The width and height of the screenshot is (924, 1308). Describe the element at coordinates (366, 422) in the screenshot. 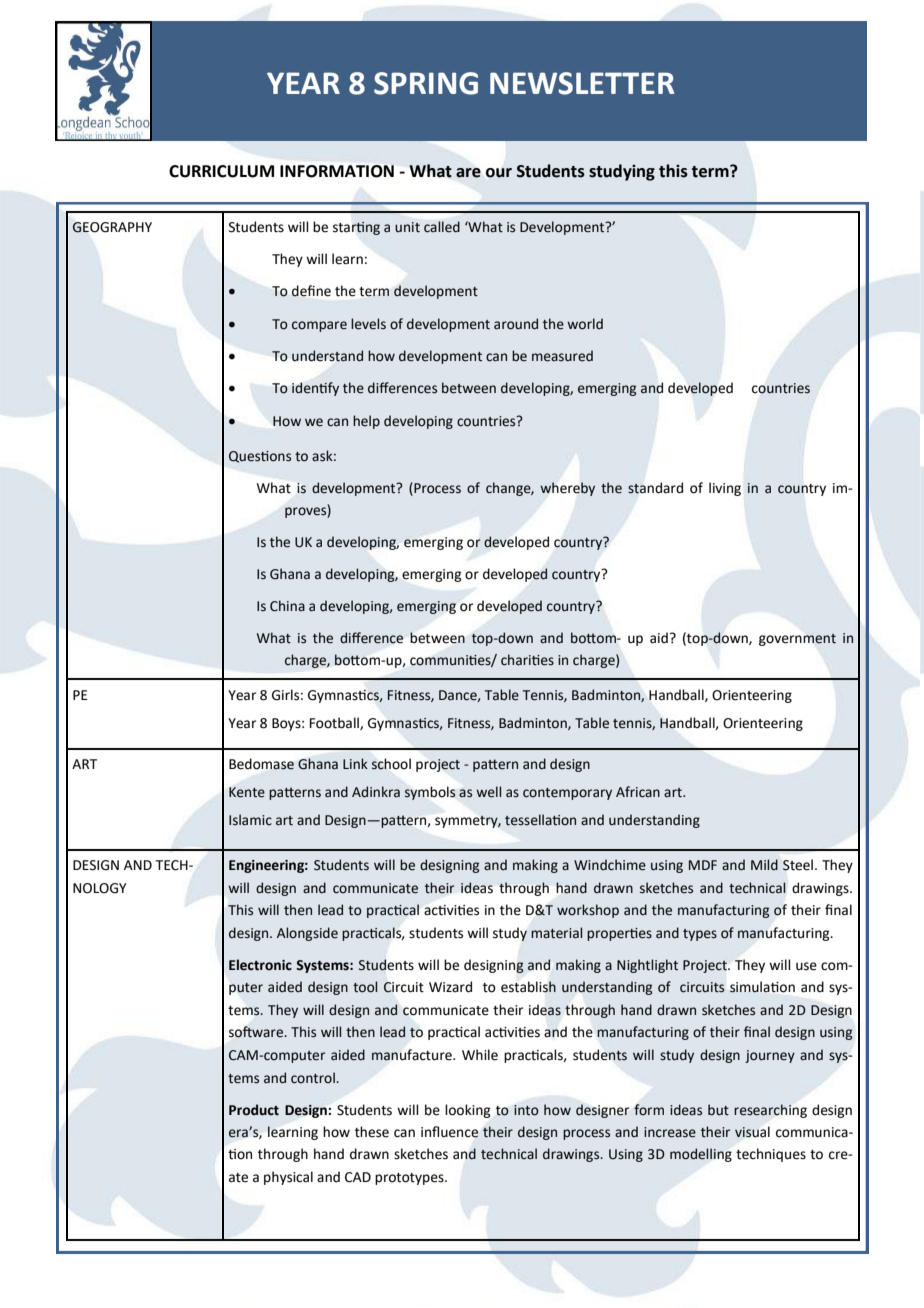

I see `help` at that location.
